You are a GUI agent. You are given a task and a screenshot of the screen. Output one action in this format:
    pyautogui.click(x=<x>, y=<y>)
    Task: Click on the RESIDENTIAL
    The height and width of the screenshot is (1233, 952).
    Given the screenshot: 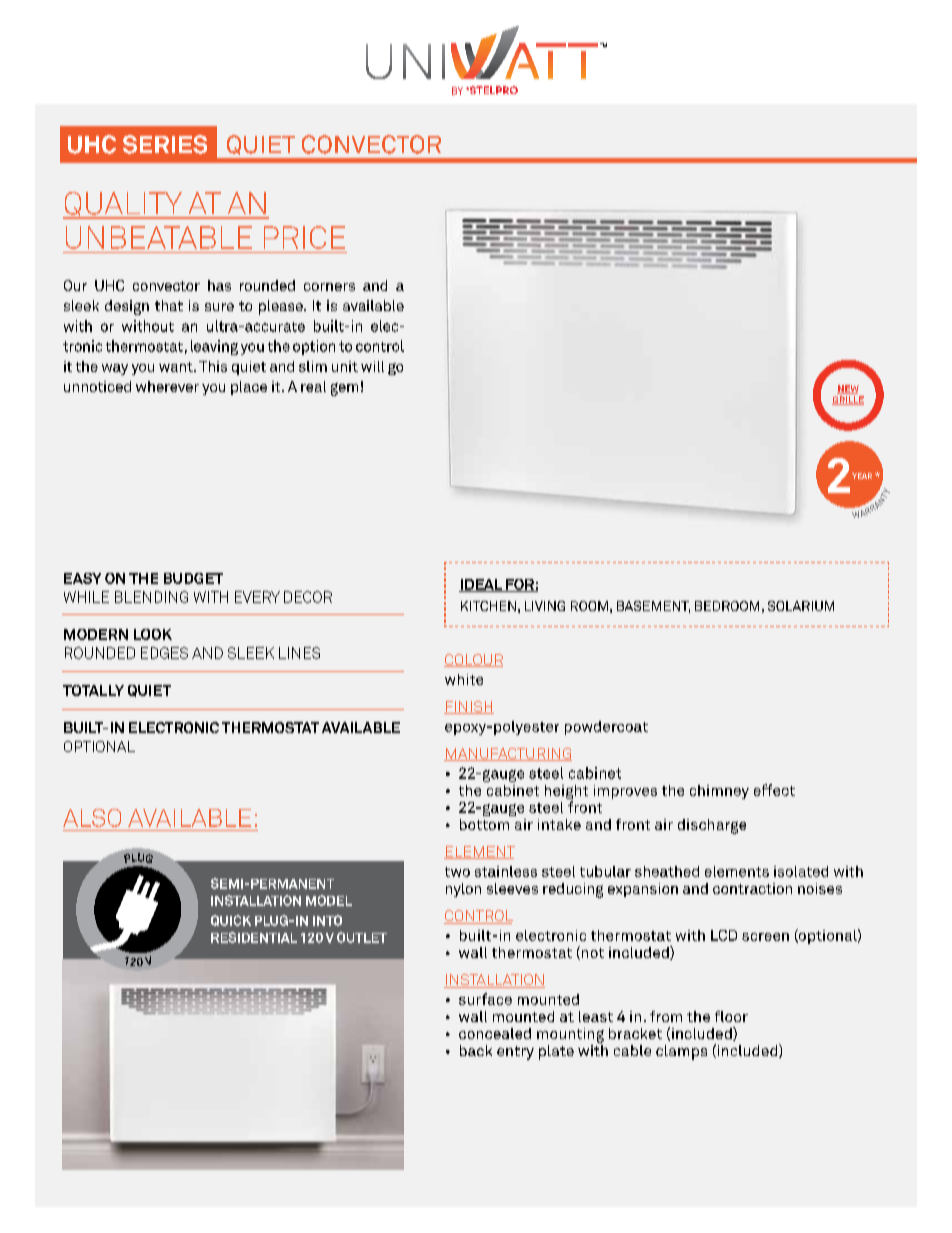 What is the action you would take?
    pyautogui.click(x=254, y=937)
